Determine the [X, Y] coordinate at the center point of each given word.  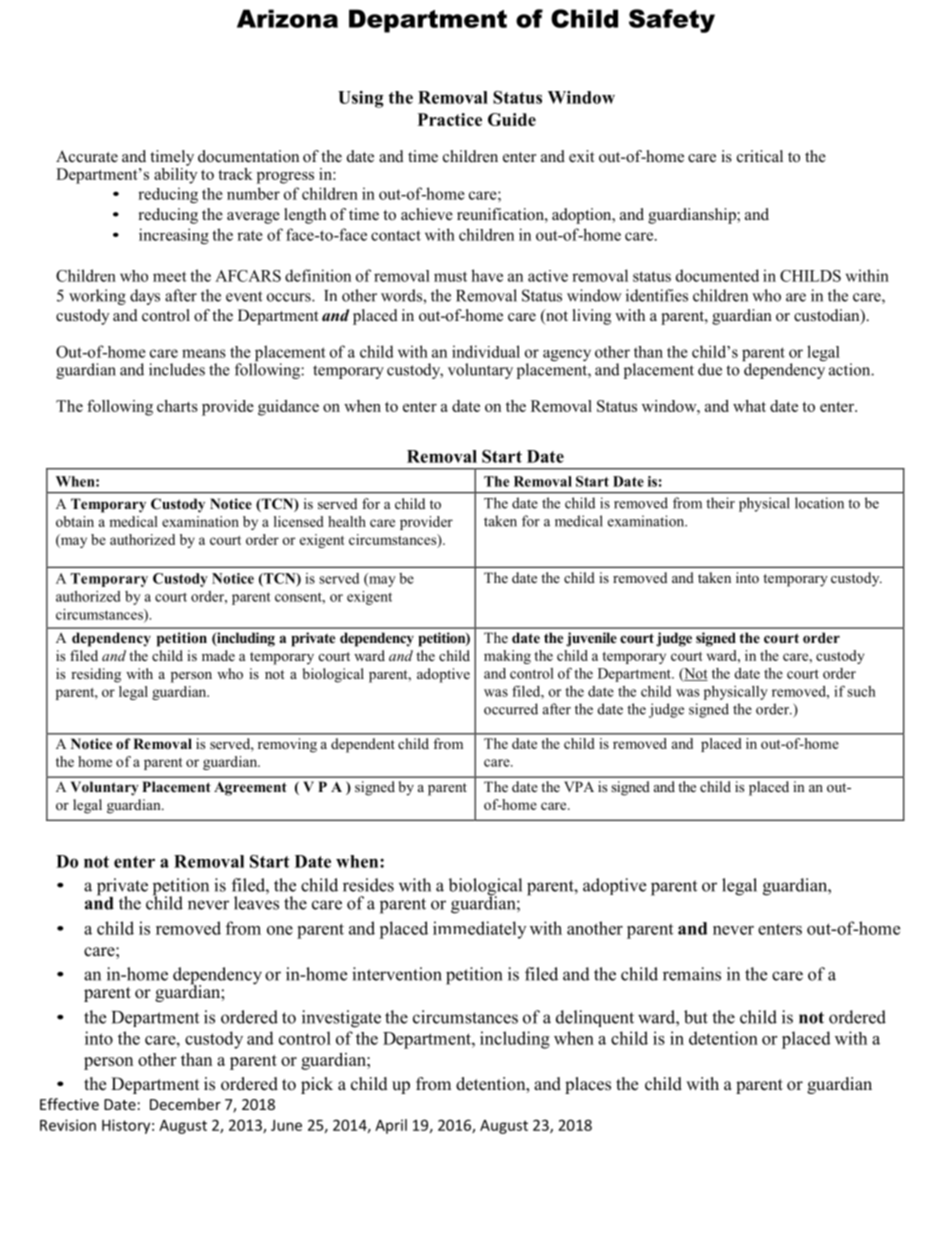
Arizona [287, 18]
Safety [672, 21]
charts [177, 406]
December [185, 1104]
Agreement [250, 789]
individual [486, 351]
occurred [511, 709]
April [391, 1126]
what [749, 406]
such [861, 691]
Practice [450, 119]
